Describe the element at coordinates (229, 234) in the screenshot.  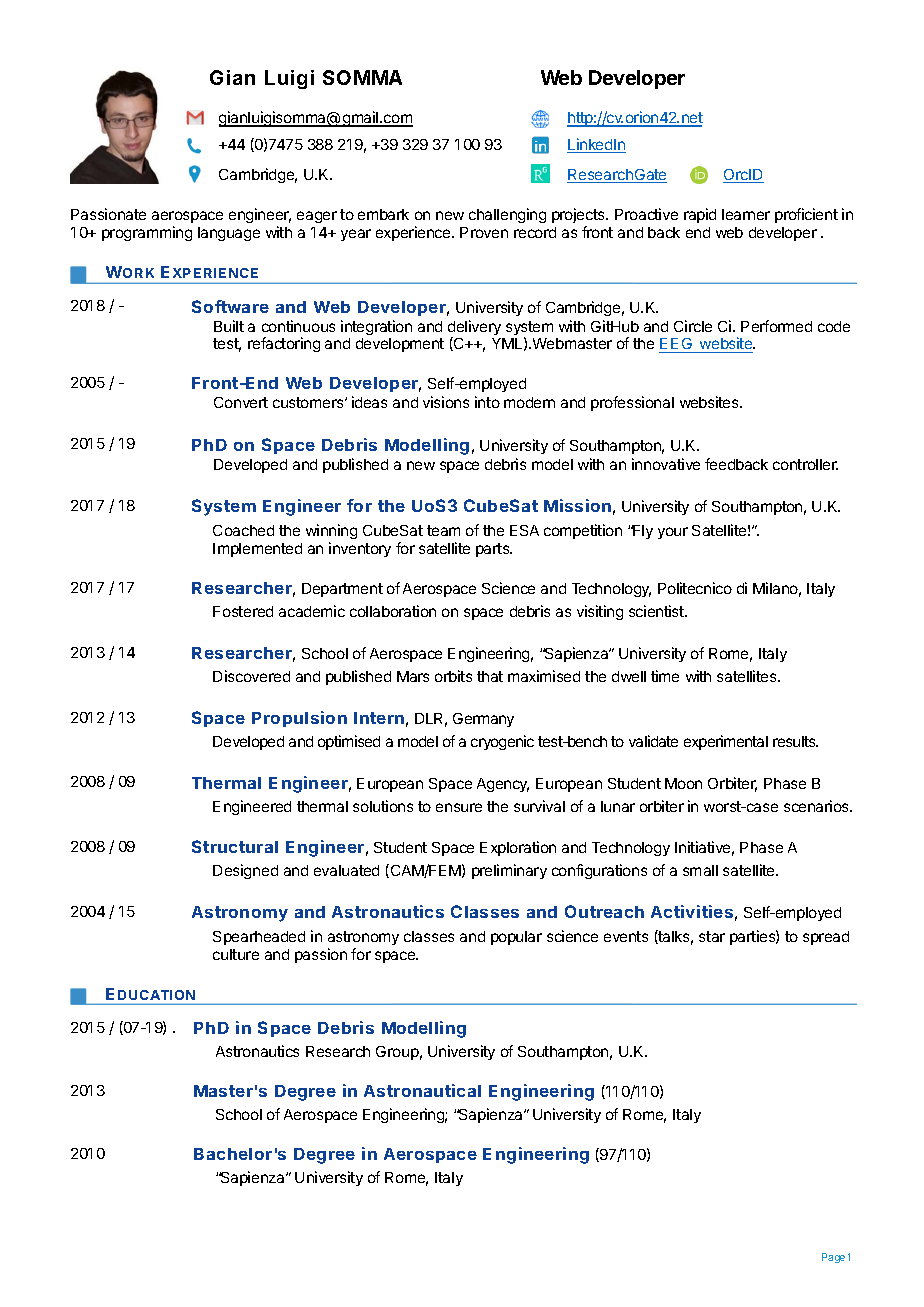
I see `language` at that location.
